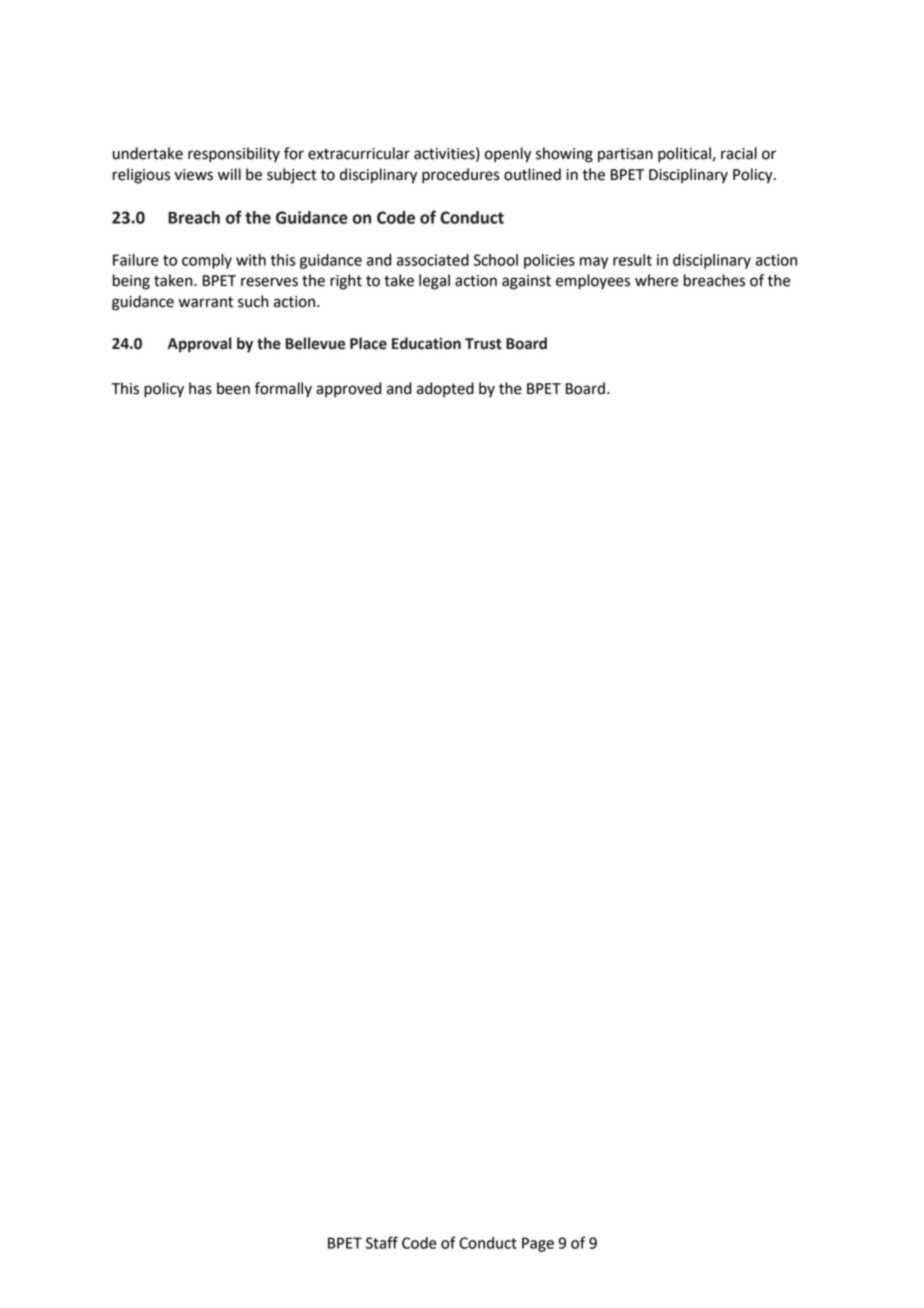  What do you see at coordinates (382, 1242) in the screenshot?
I see `Staff` at bounding box center [382, 1242].
